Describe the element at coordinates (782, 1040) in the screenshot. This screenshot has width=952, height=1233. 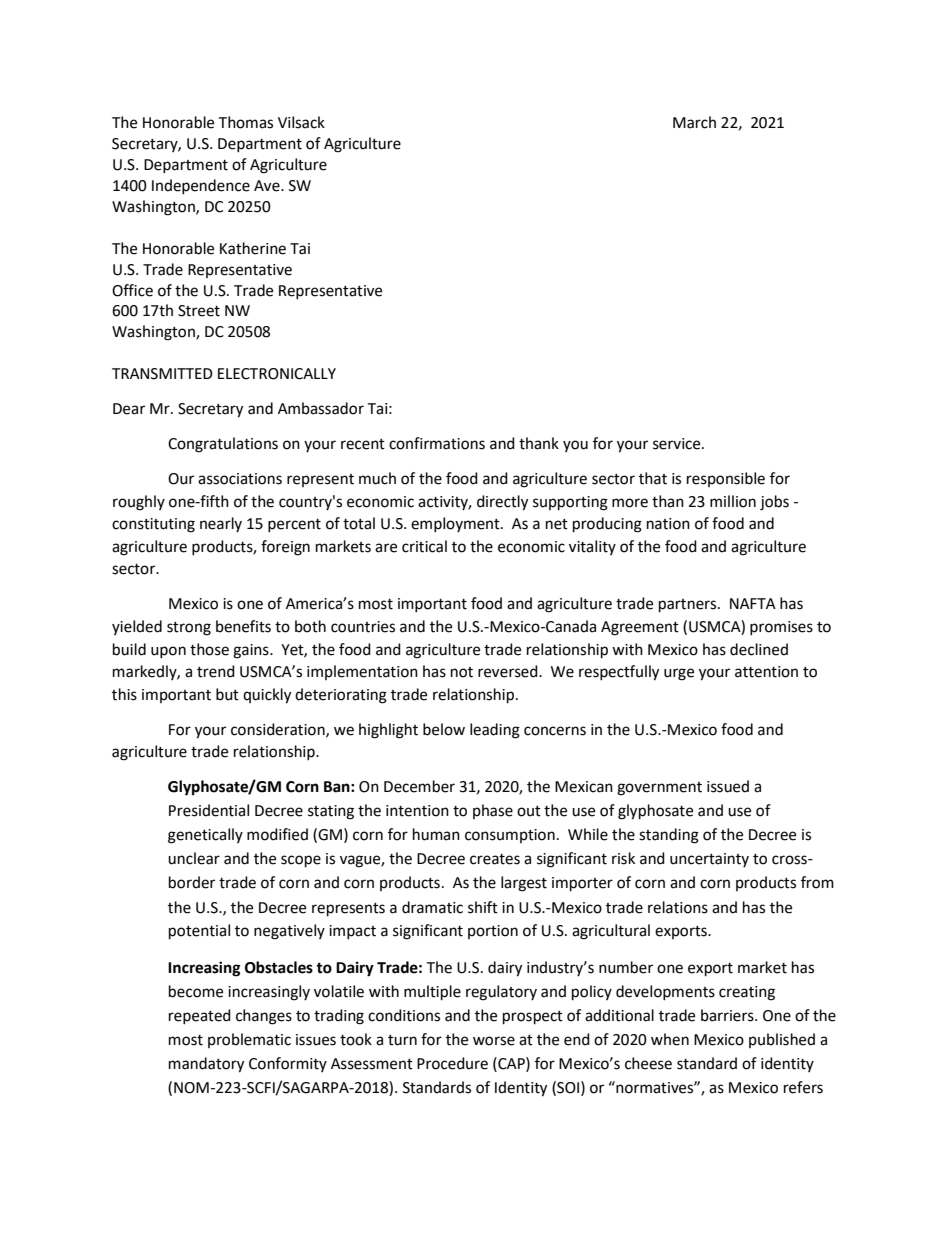
I see `published` at that location.
